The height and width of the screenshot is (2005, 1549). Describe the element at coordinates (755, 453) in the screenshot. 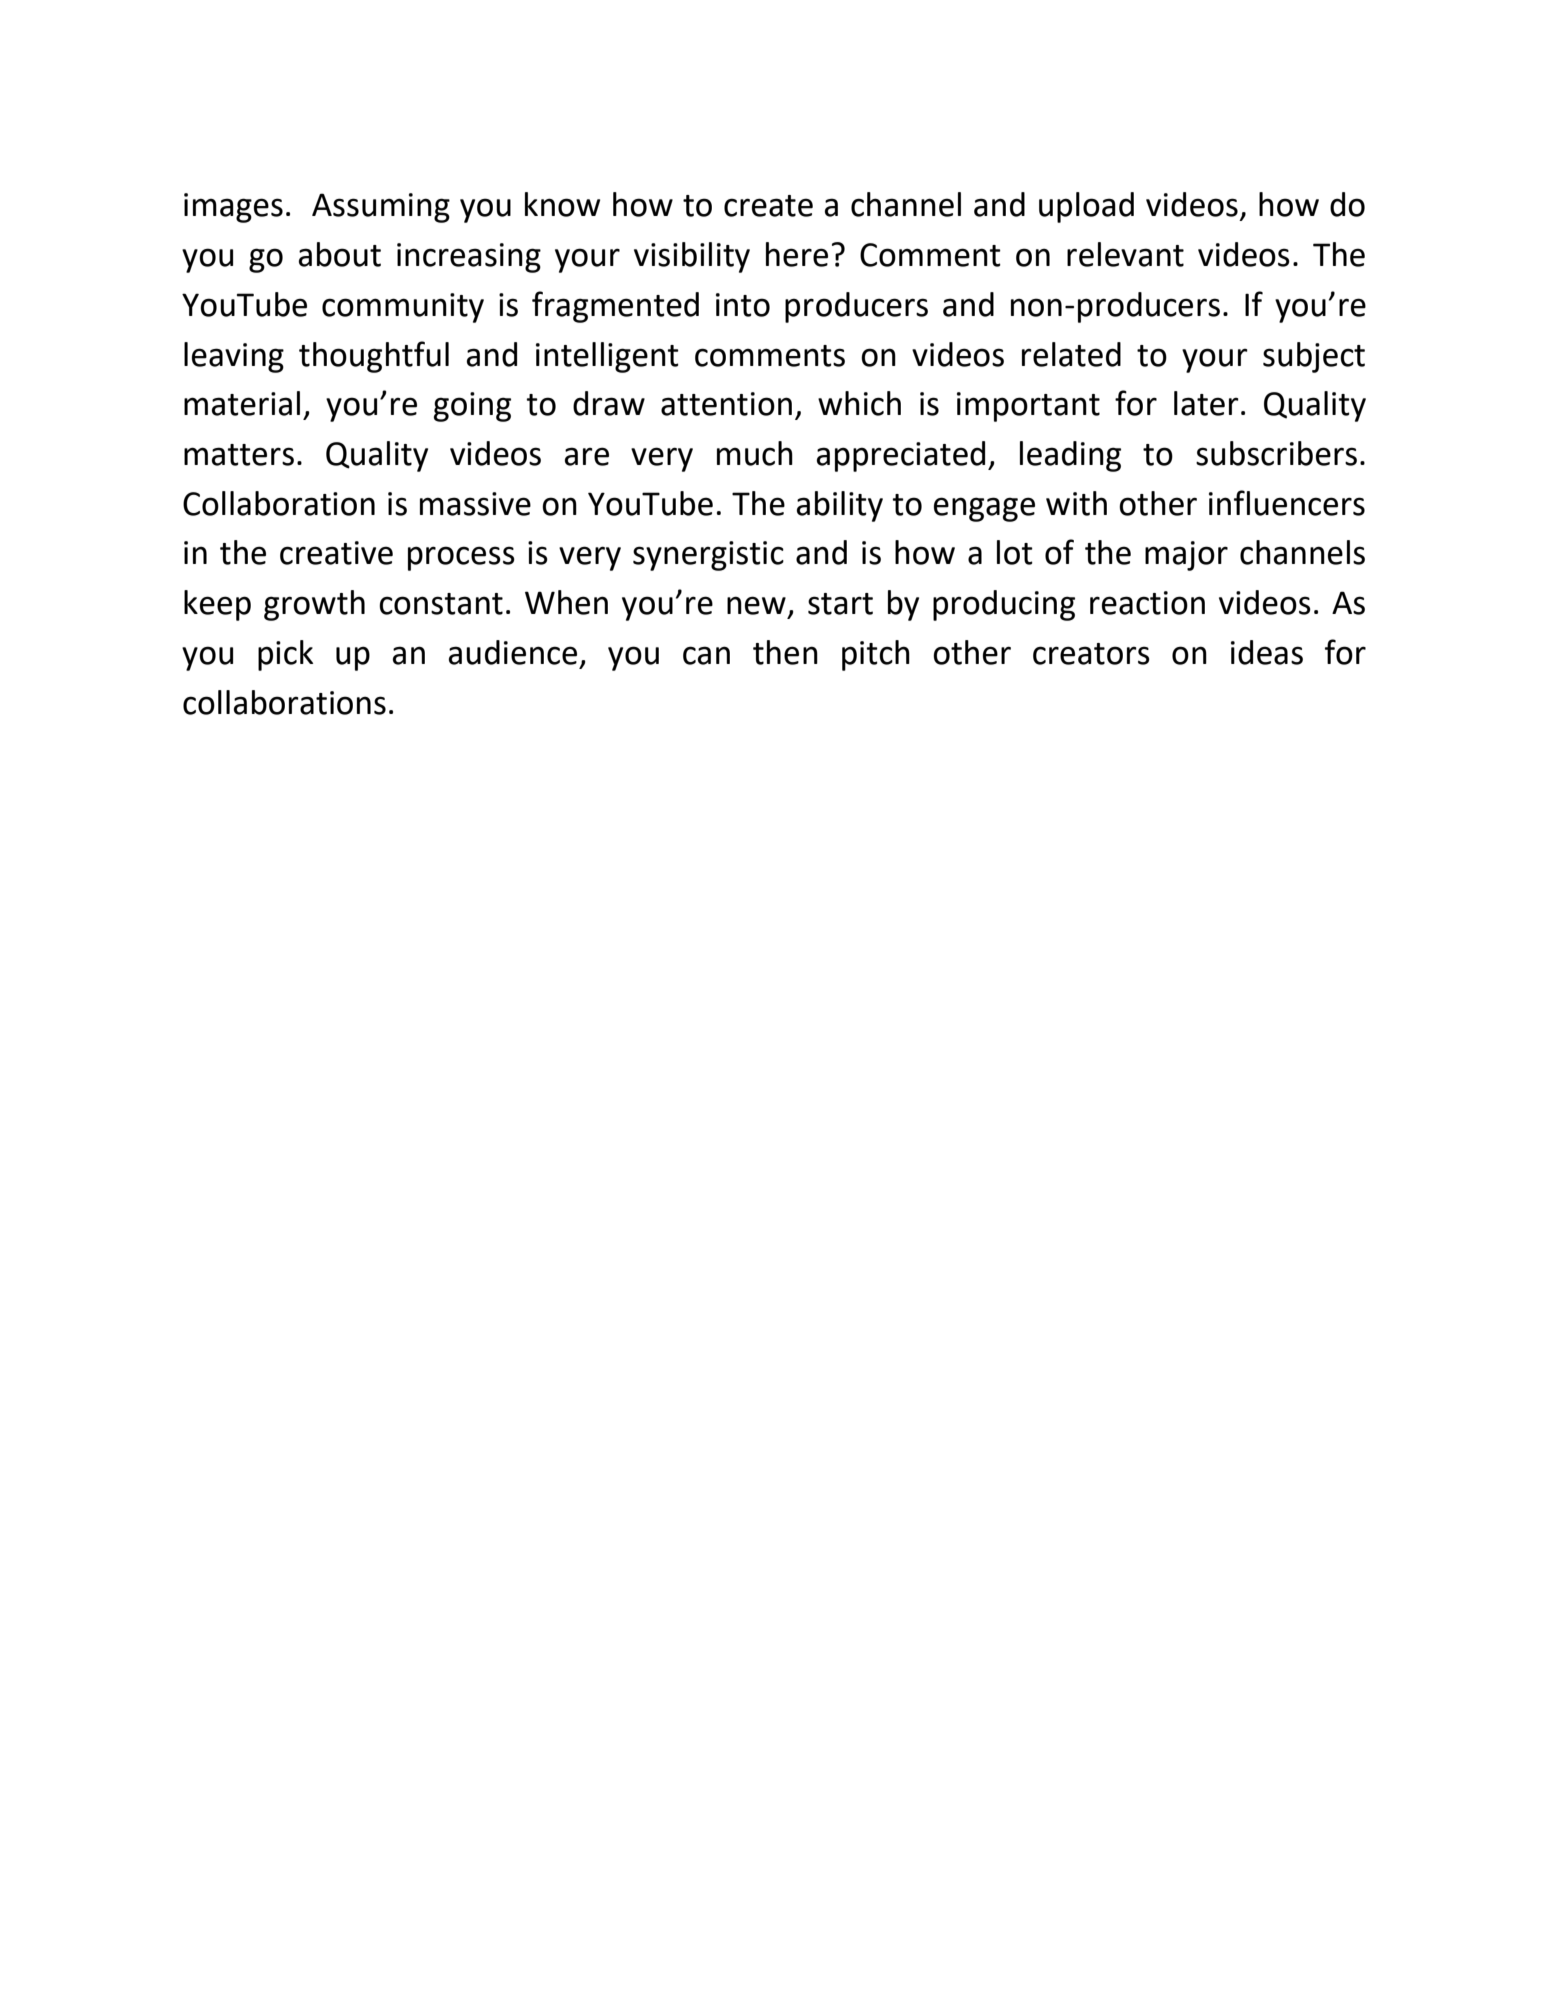

I see `much` at that location.
